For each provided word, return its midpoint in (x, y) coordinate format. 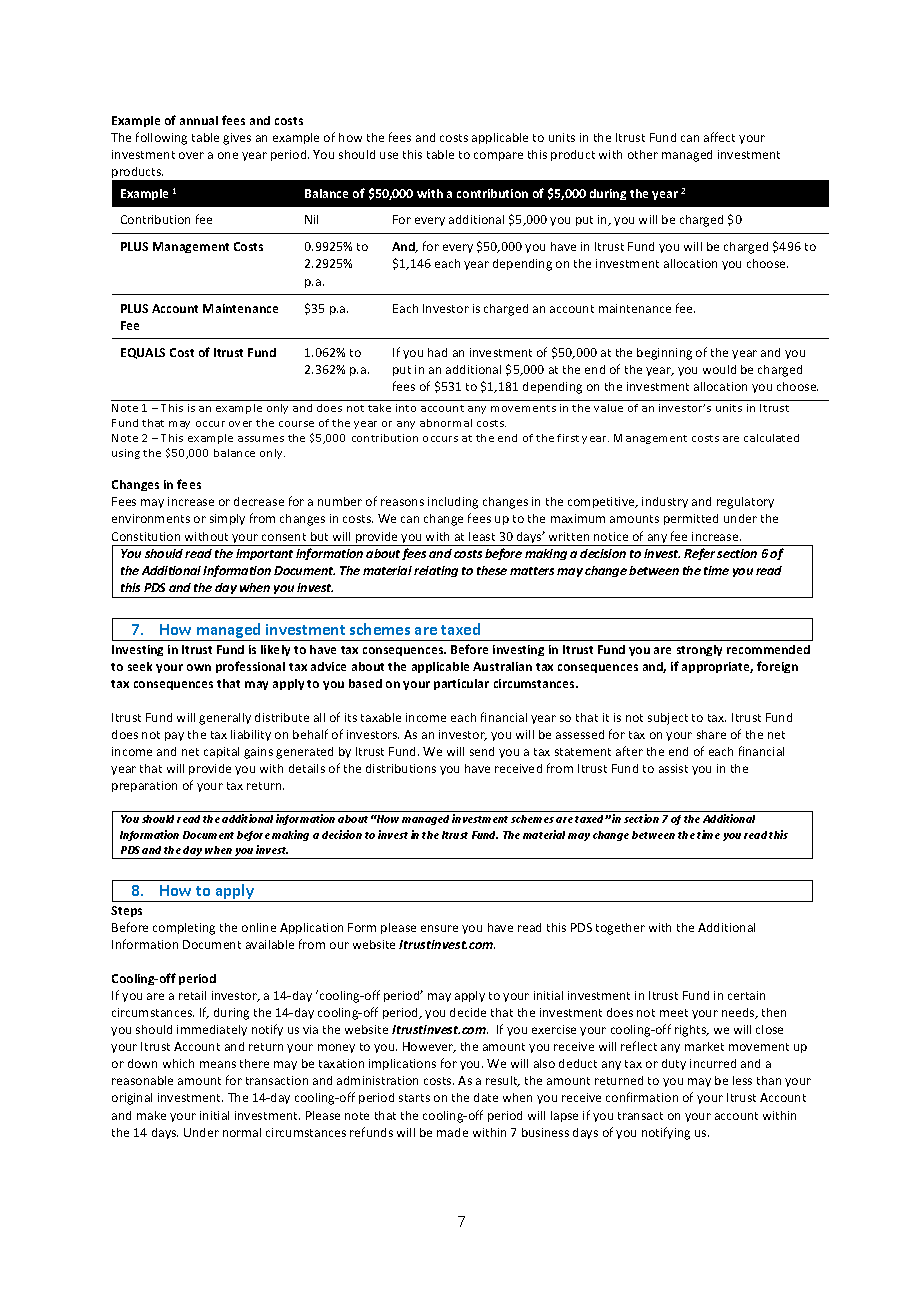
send (482, 751)
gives (237, 139)
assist (673, 768)
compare (498, 156)
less (742, 1080)
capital (221, 752)
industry (665, 502)
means (218, 1064)
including (453, 503)
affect (719, 137)
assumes (261, 439)
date (486, 1097)
